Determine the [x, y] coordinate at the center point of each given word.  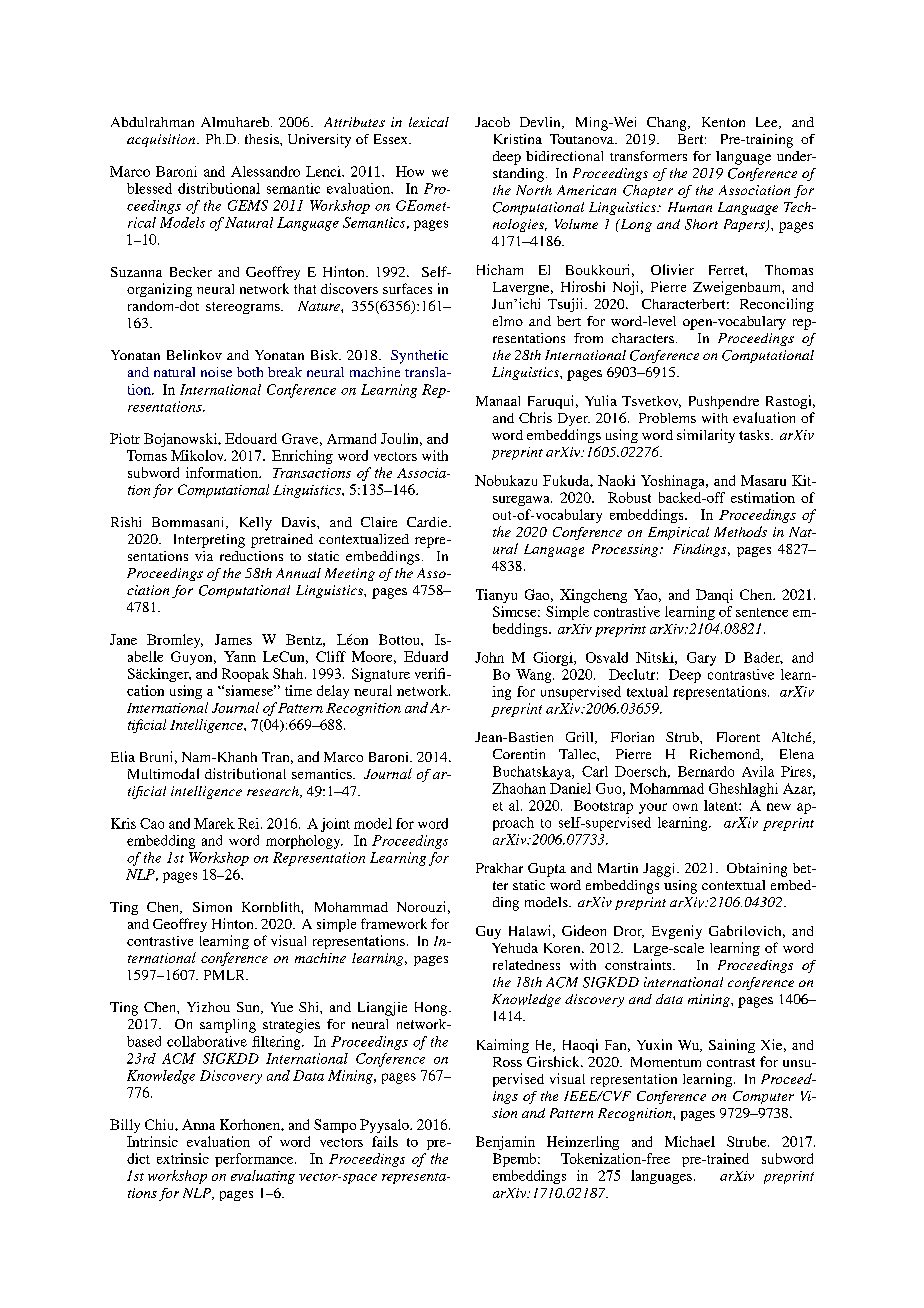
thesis [263, 139]
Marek [214, 823]
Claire [379, 522]
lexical [429, 122]
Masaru [763, 480]
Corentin [519, 754]
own [685, 807]
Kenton [723, 122]
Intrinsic [152, 1141]
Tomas [147, 455]
